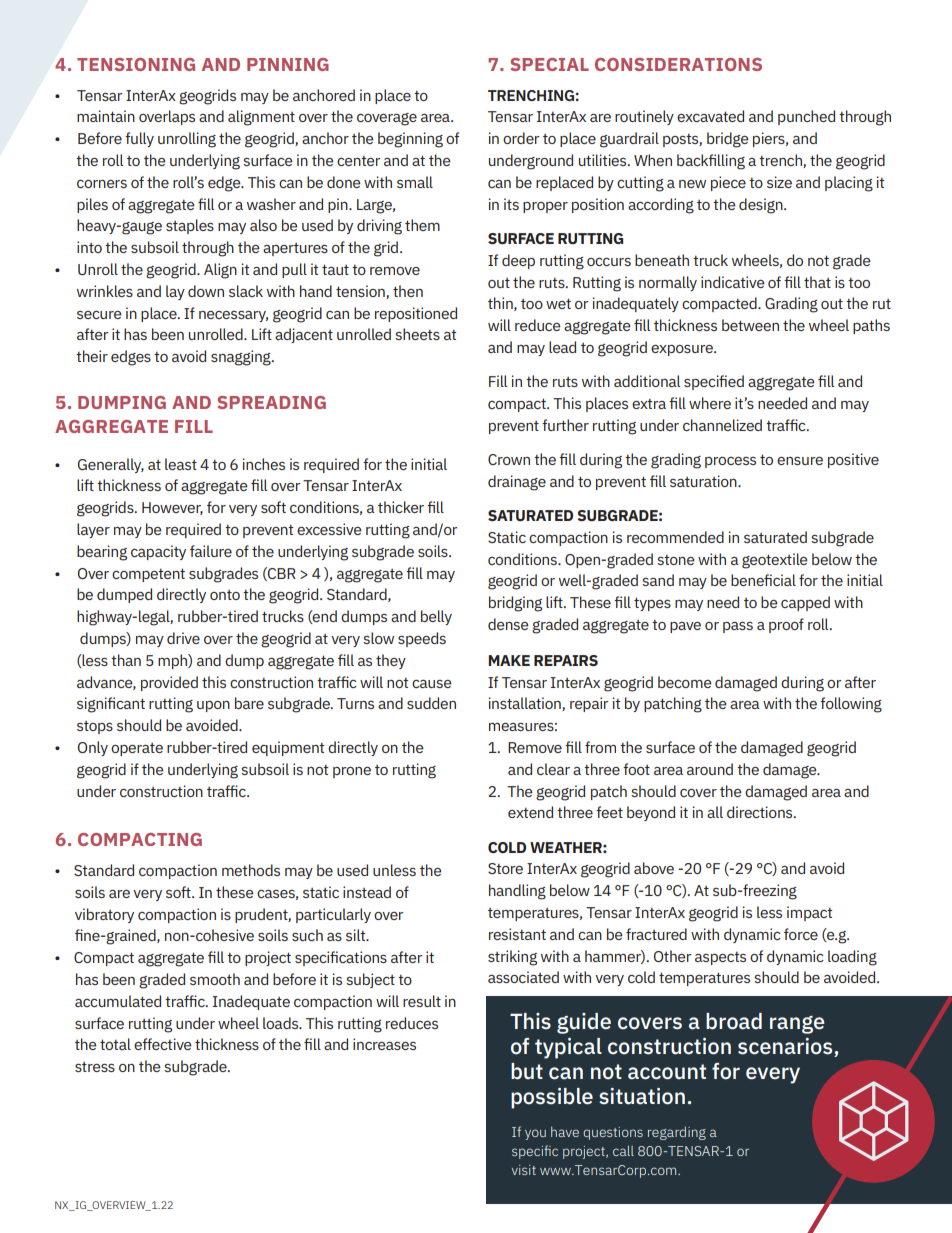 This screenshot has height=1233, width=952. What do you see at coordinates (509, 459) in the screenshot?
I see `Crown` at bounding box center [509, 459].
